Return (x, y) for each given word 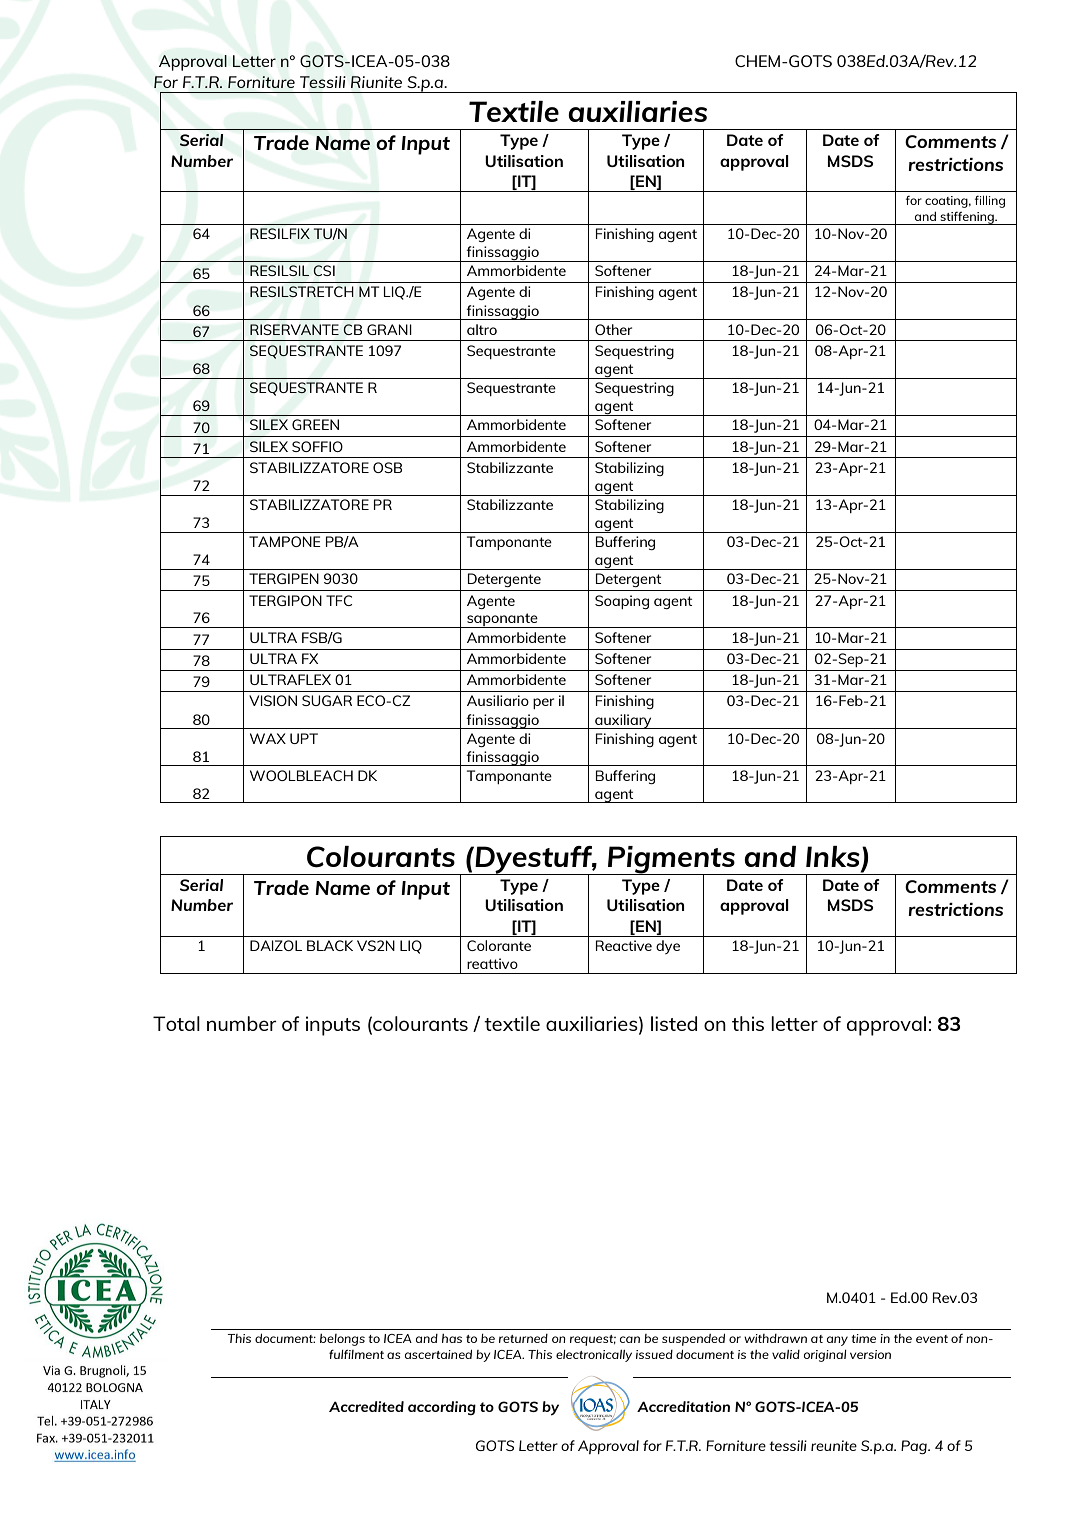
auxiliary (623, 721)
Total (176, 1023)
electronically (594, 1356)
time (863, 1338)
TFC (339, 600)
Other (613, 329)
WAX (268, 738)
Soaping (622, 602)
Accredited (366, 1406)
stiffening (967, 218)
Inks (833, 856)
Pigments (671, 860)
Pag (915, 1447)
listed (674, 1023)
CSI (324, 270)
